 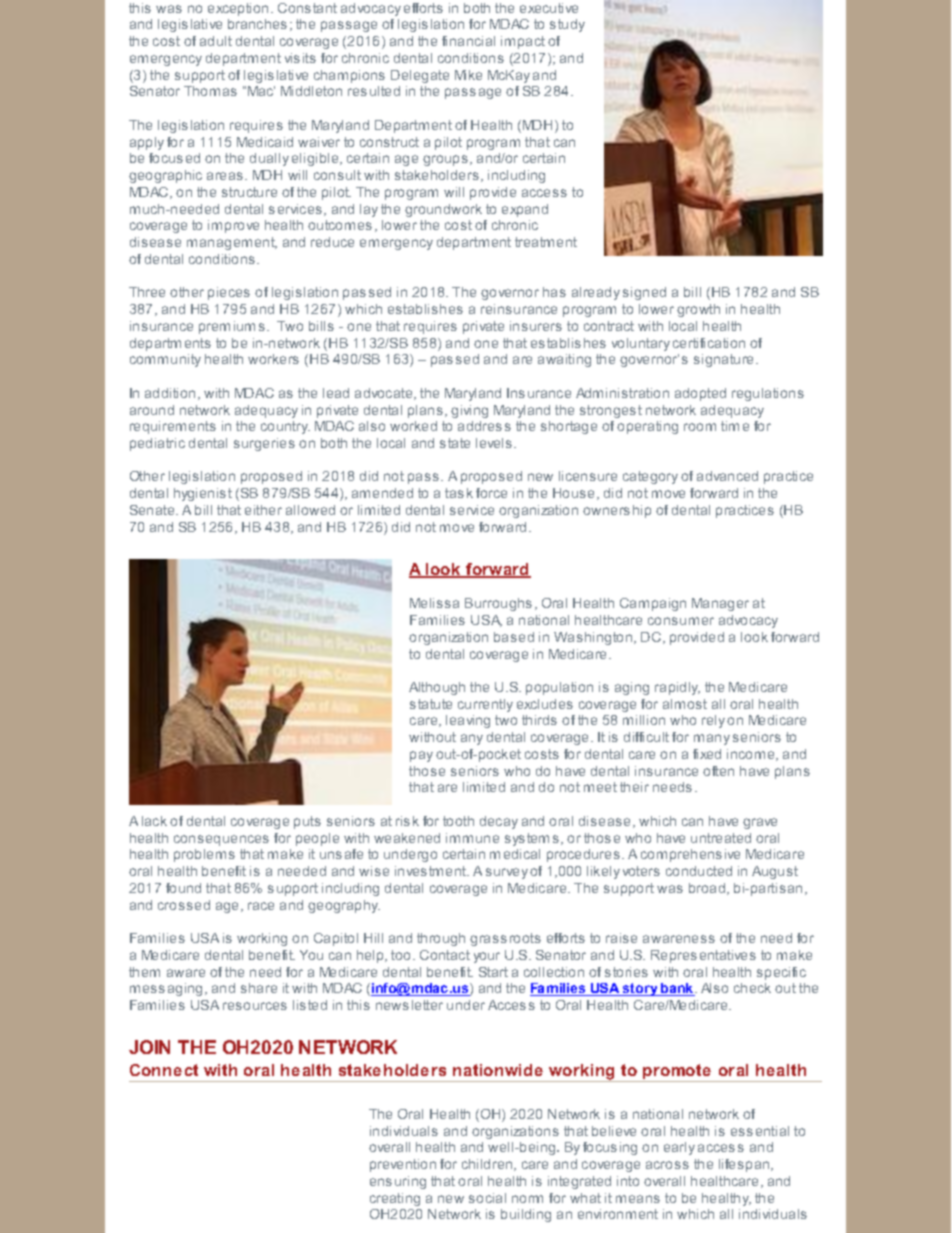 I want to click on children, so click(x=488, y=1165).
